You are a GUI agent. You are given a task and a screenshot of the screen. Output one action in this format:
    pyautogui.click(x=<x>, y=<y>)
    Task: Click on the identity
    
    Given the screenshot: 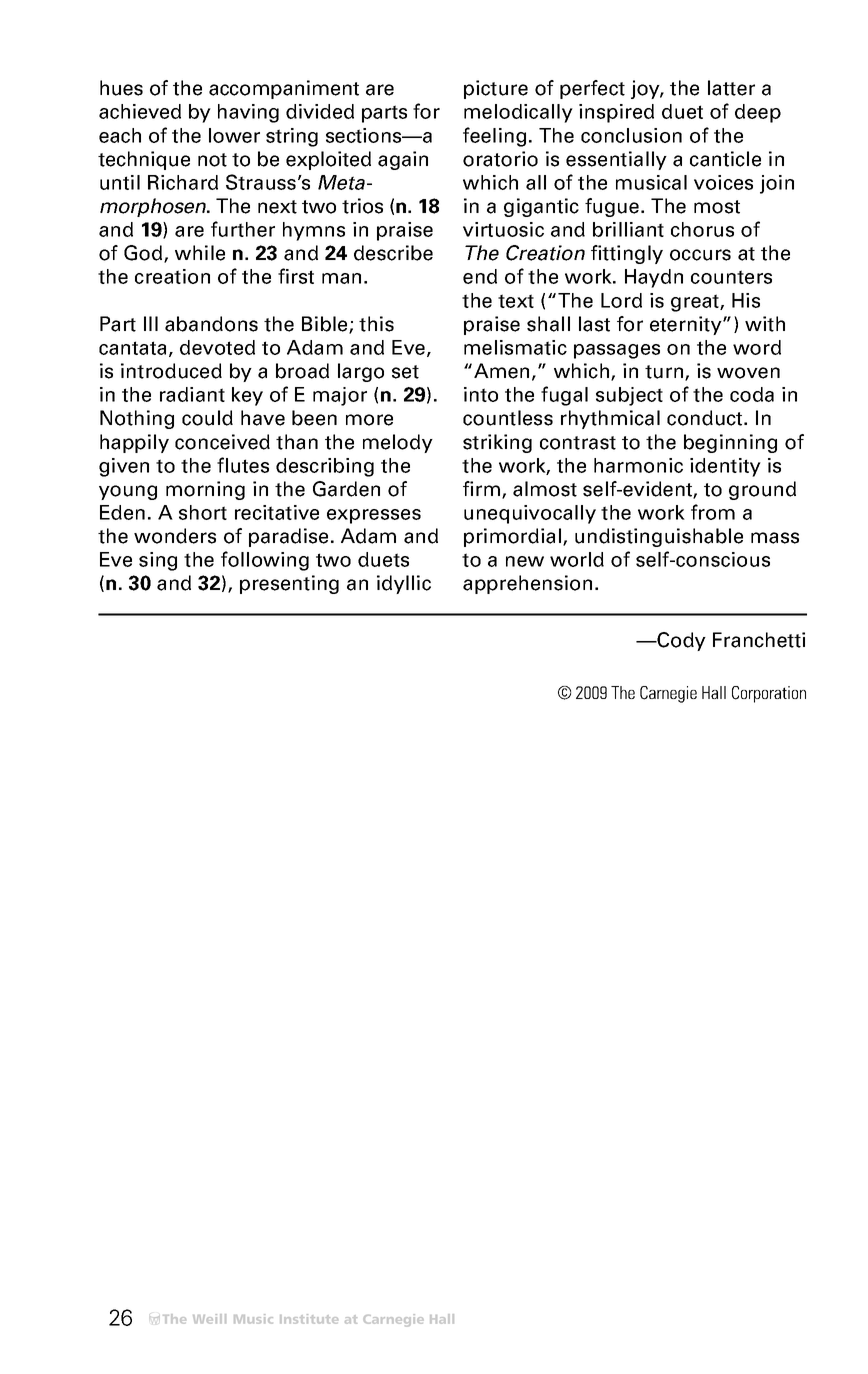 What is the action you would take?
    pyautogui.click(x=725, y=467)
